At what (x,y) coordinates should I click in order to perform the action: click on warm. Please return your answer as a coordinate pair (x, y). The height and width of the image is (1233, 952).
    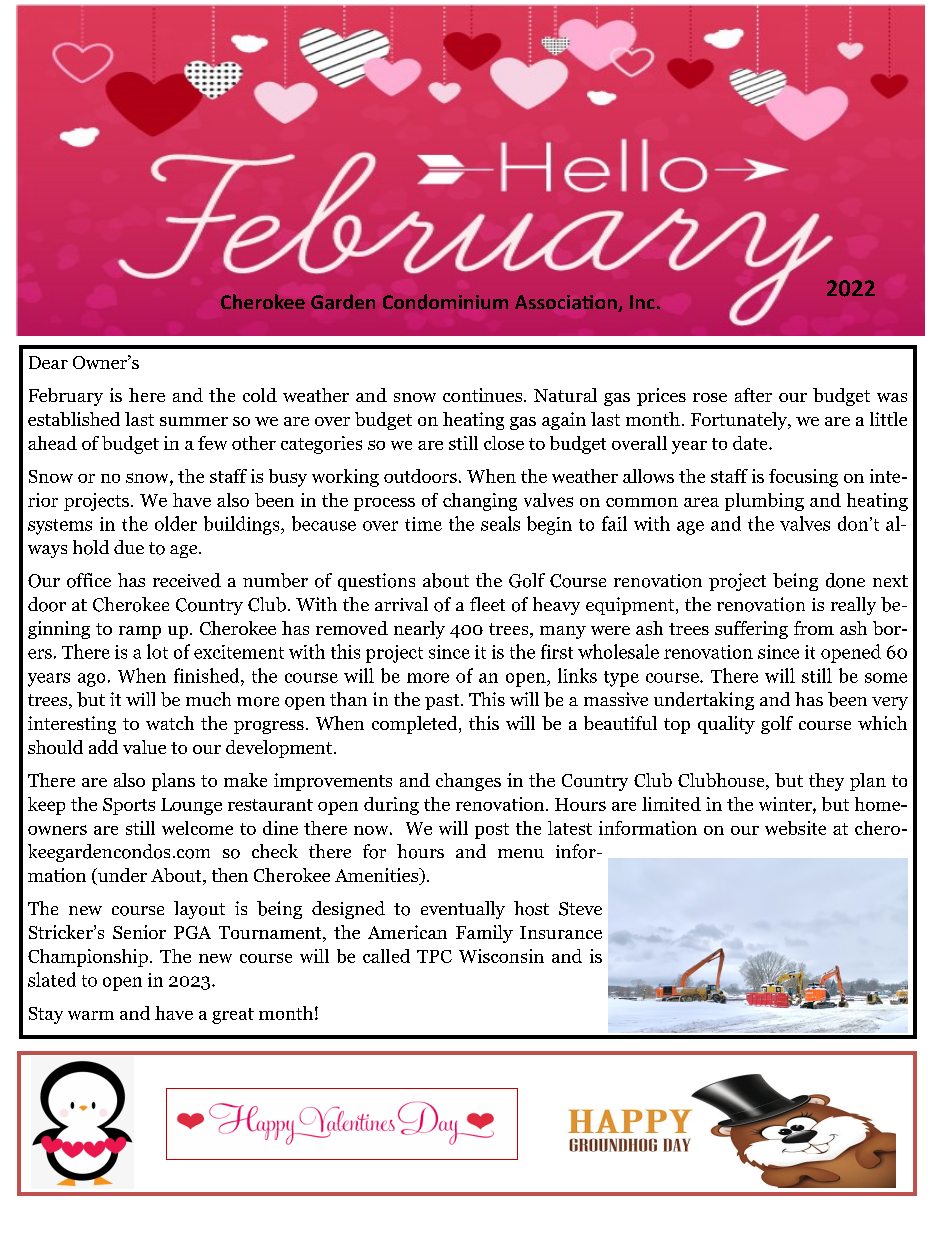
    Looking at the image, I should click on (91, 1015).
